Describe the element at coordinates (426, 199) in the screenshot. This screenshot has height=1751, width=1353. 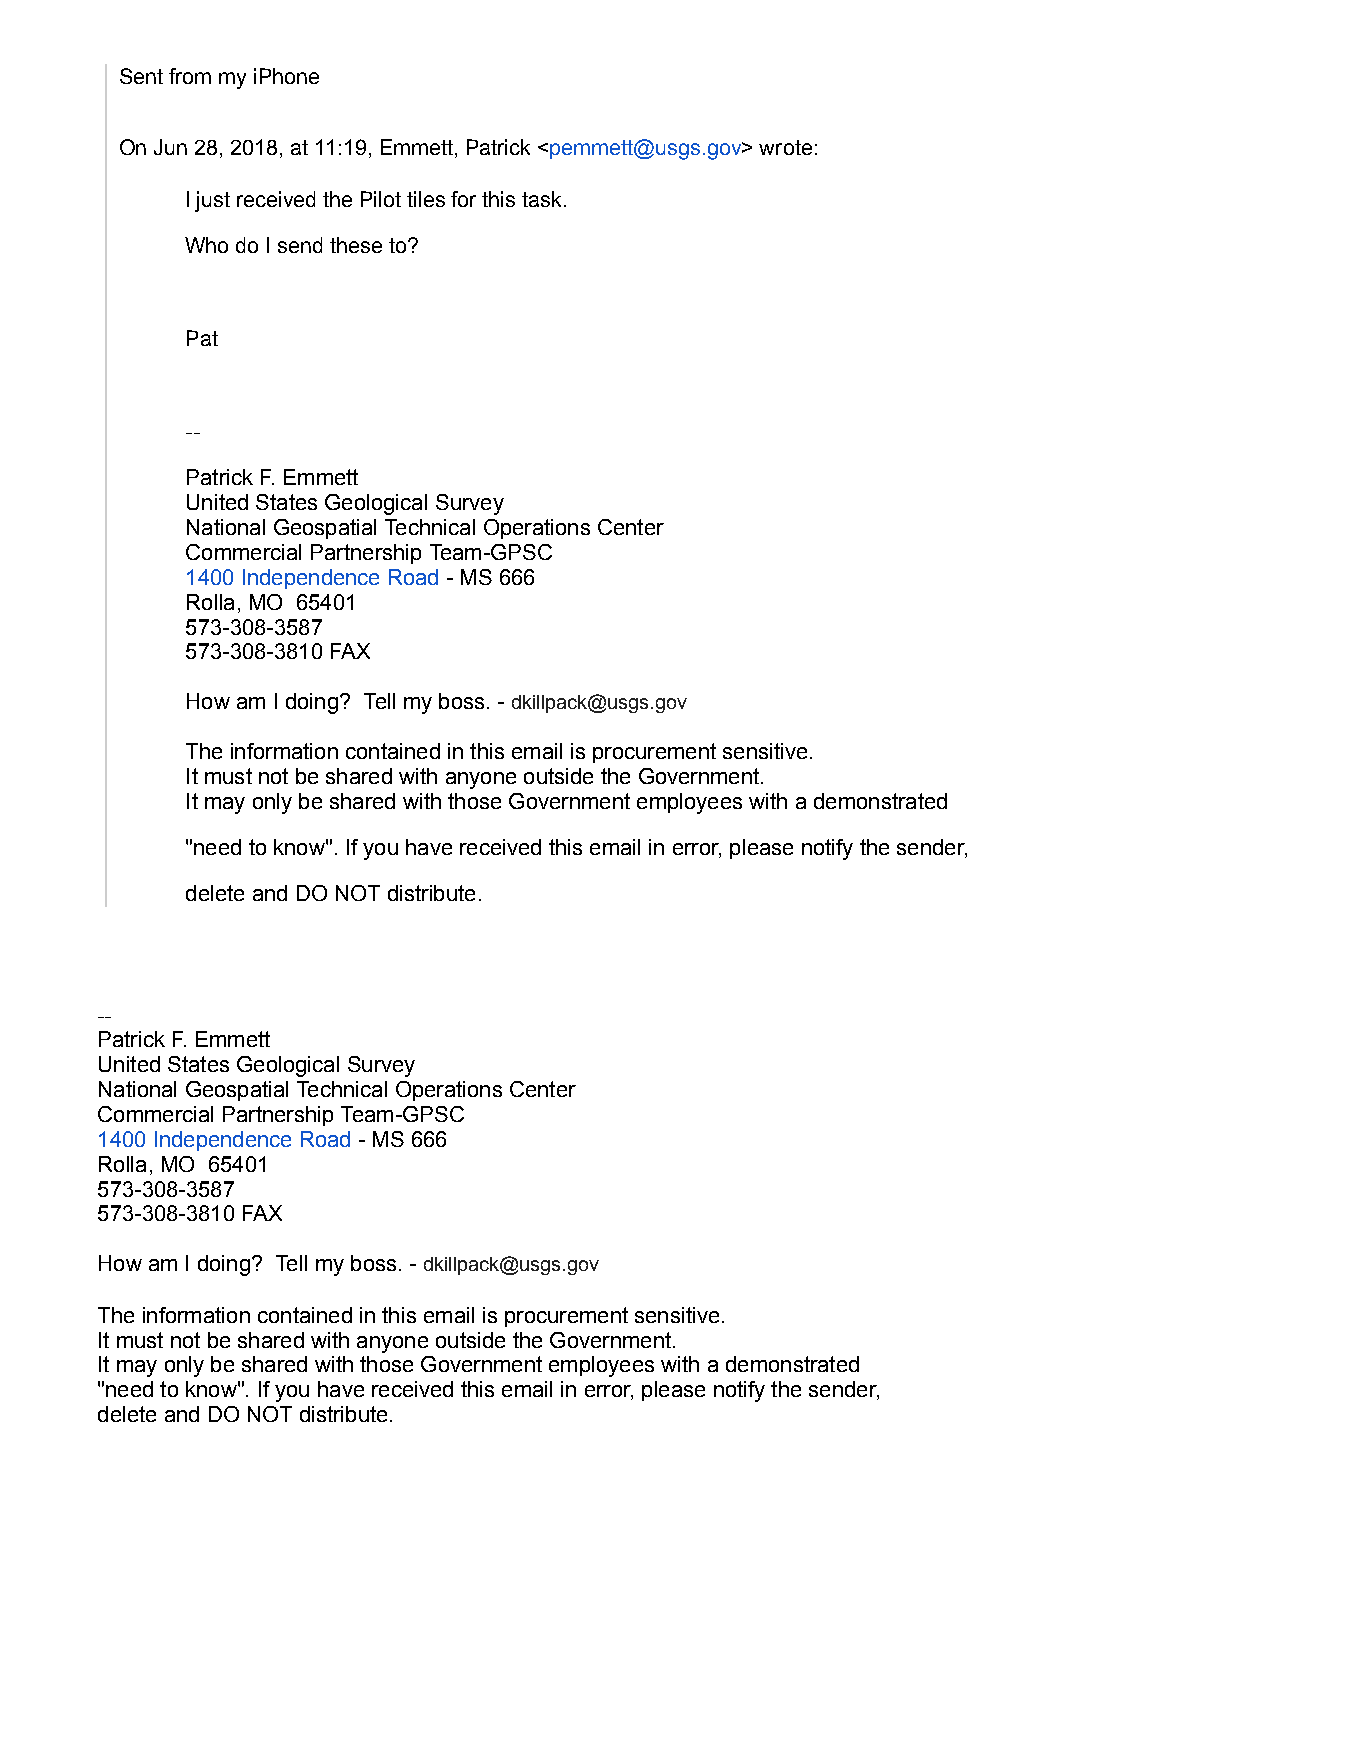
I see `tiles` at that location.
